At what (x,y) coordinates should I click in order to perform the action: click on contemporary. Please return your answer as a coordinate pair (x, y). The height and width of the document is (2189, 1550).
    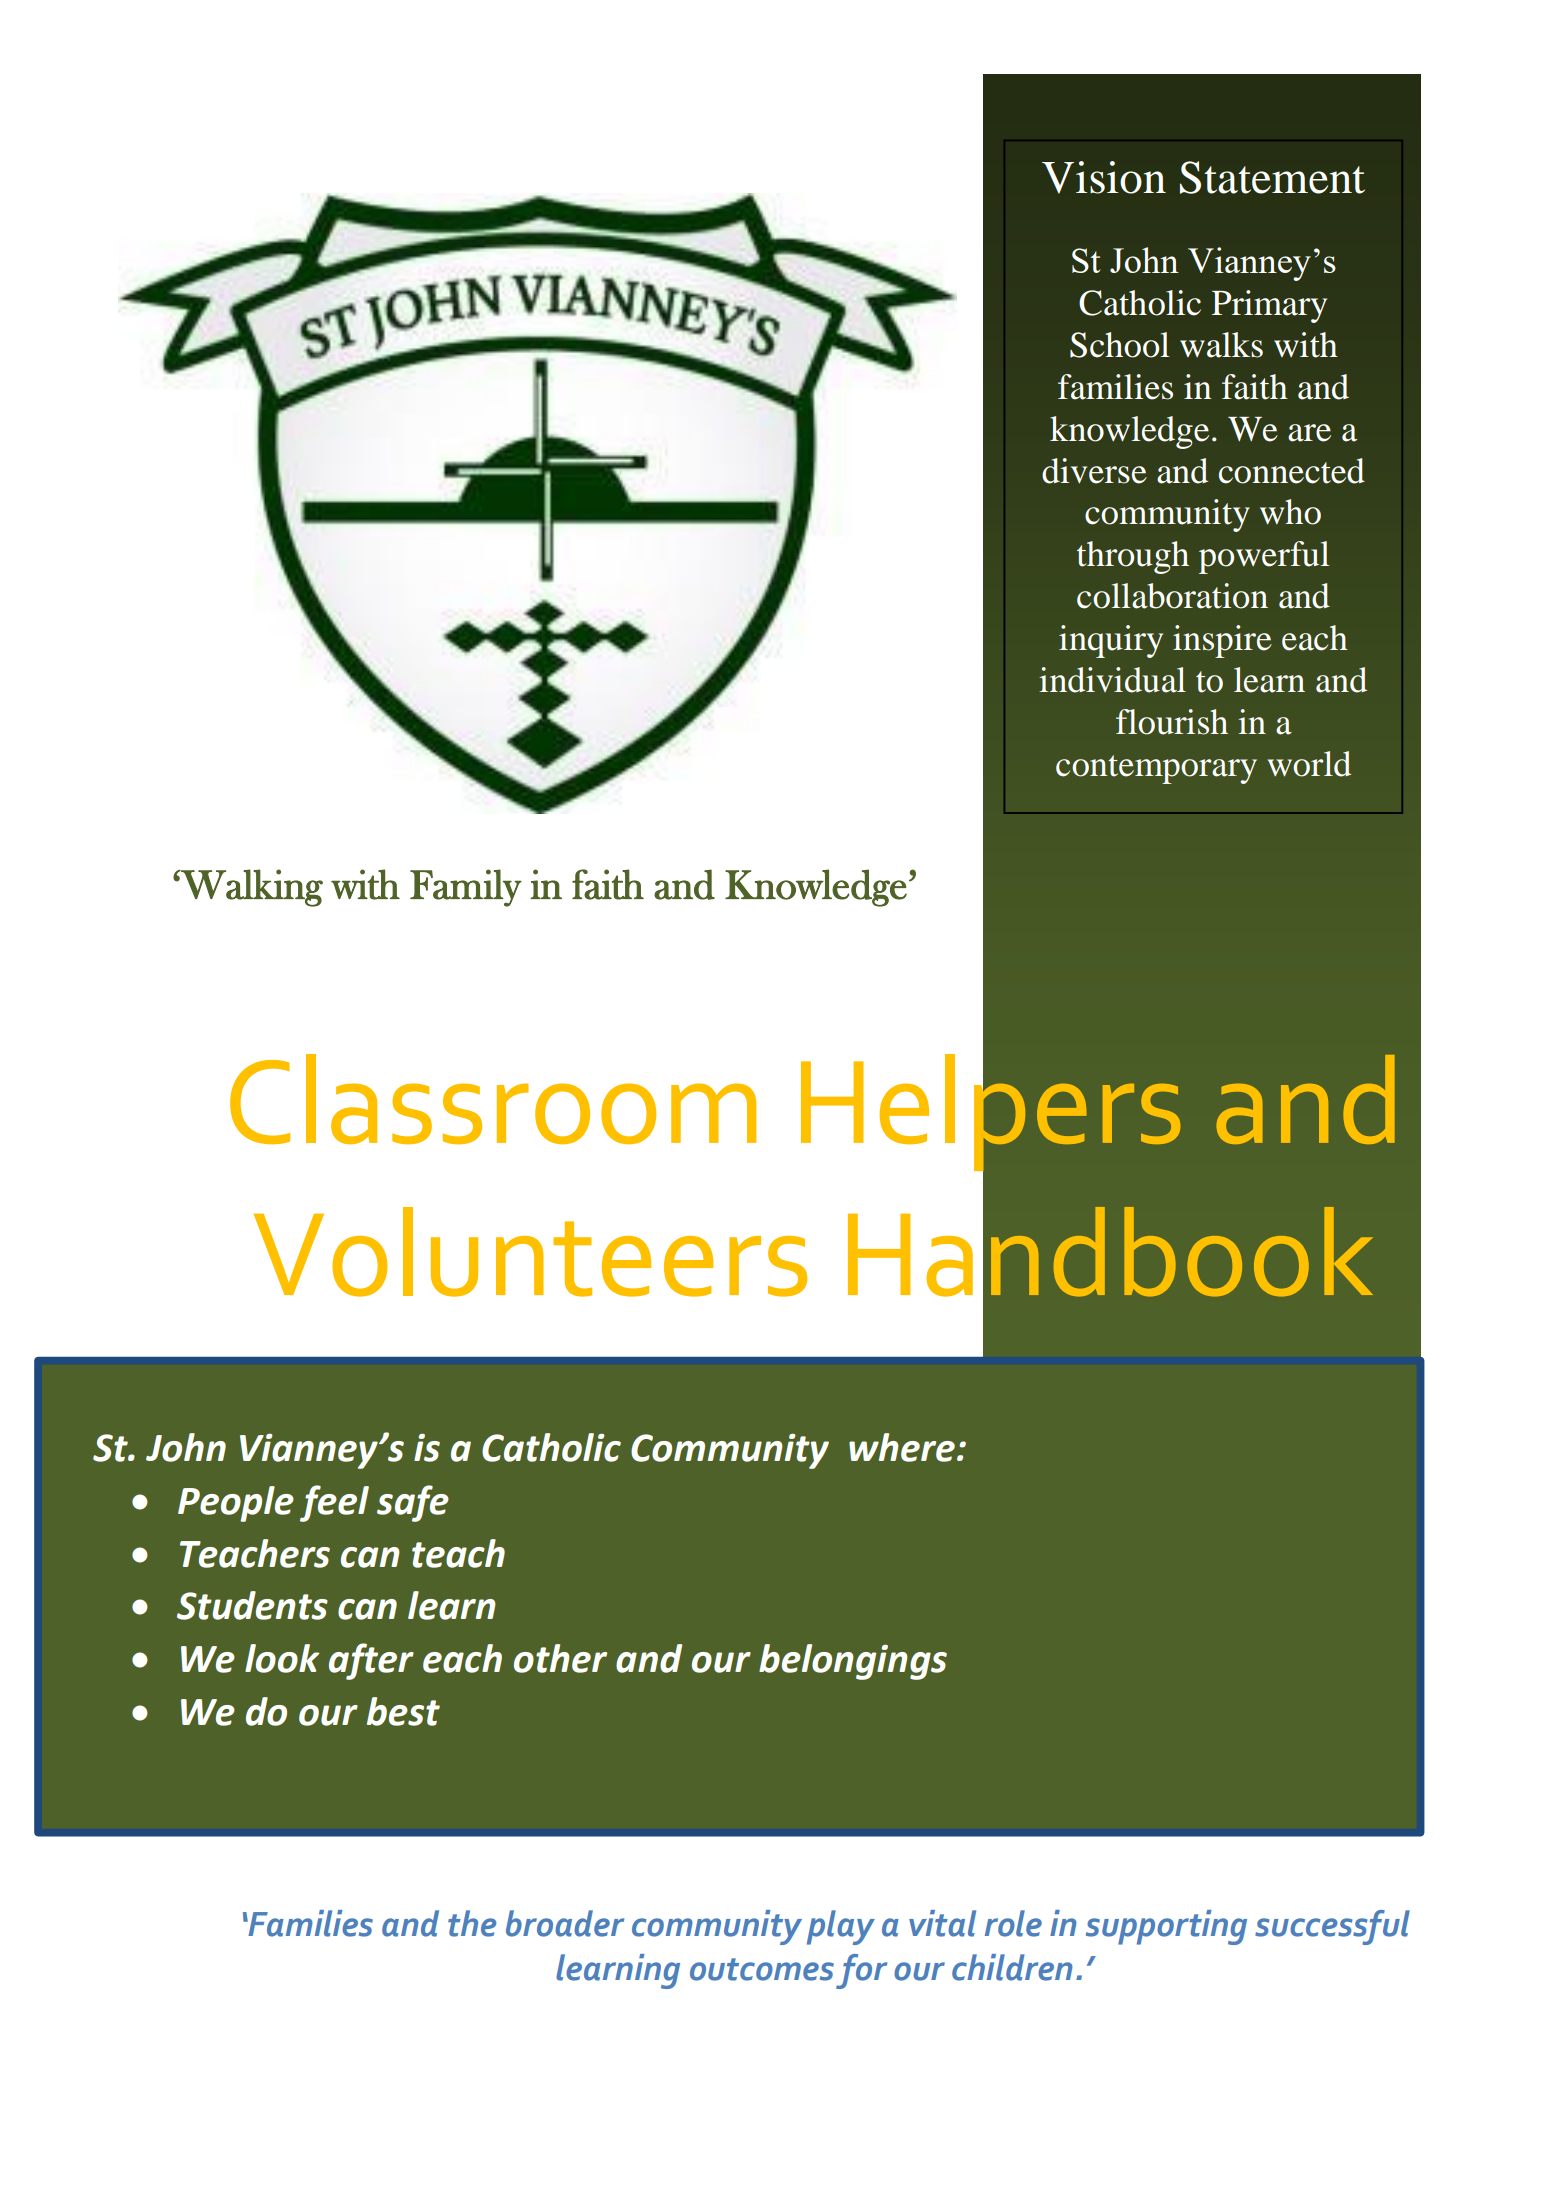
    Looking at the image, I should click on (1156, 769).
